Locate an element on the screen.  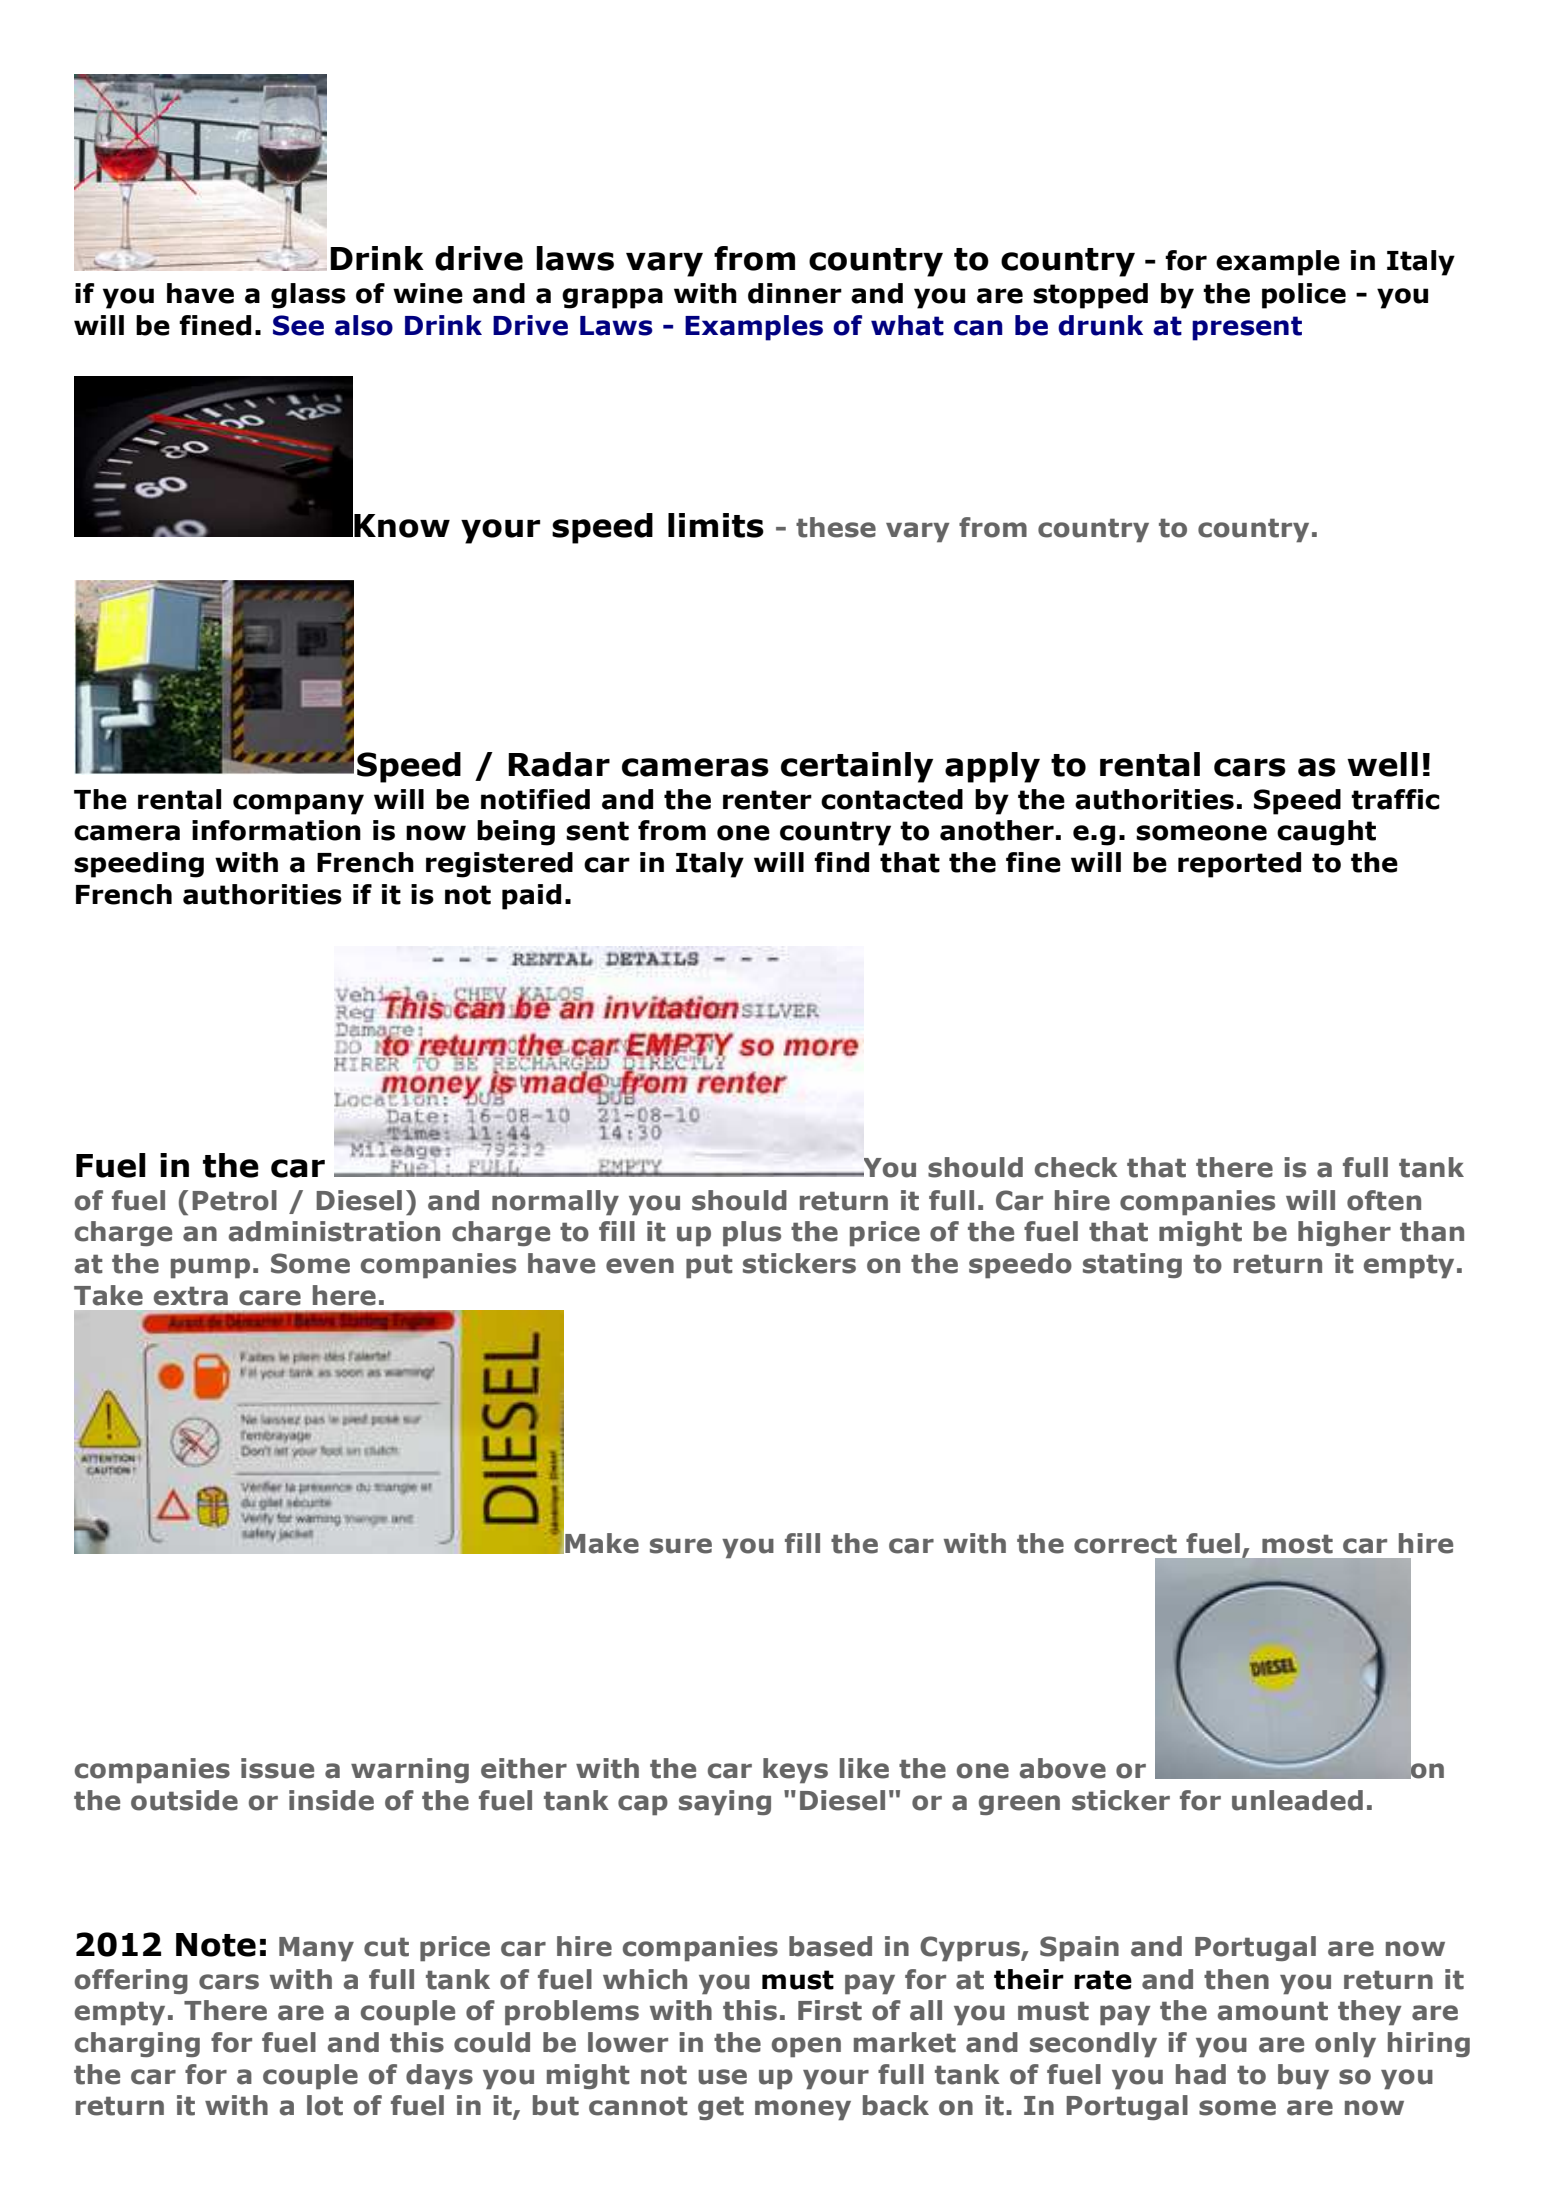
put is located at coordinates (709, 1266).
